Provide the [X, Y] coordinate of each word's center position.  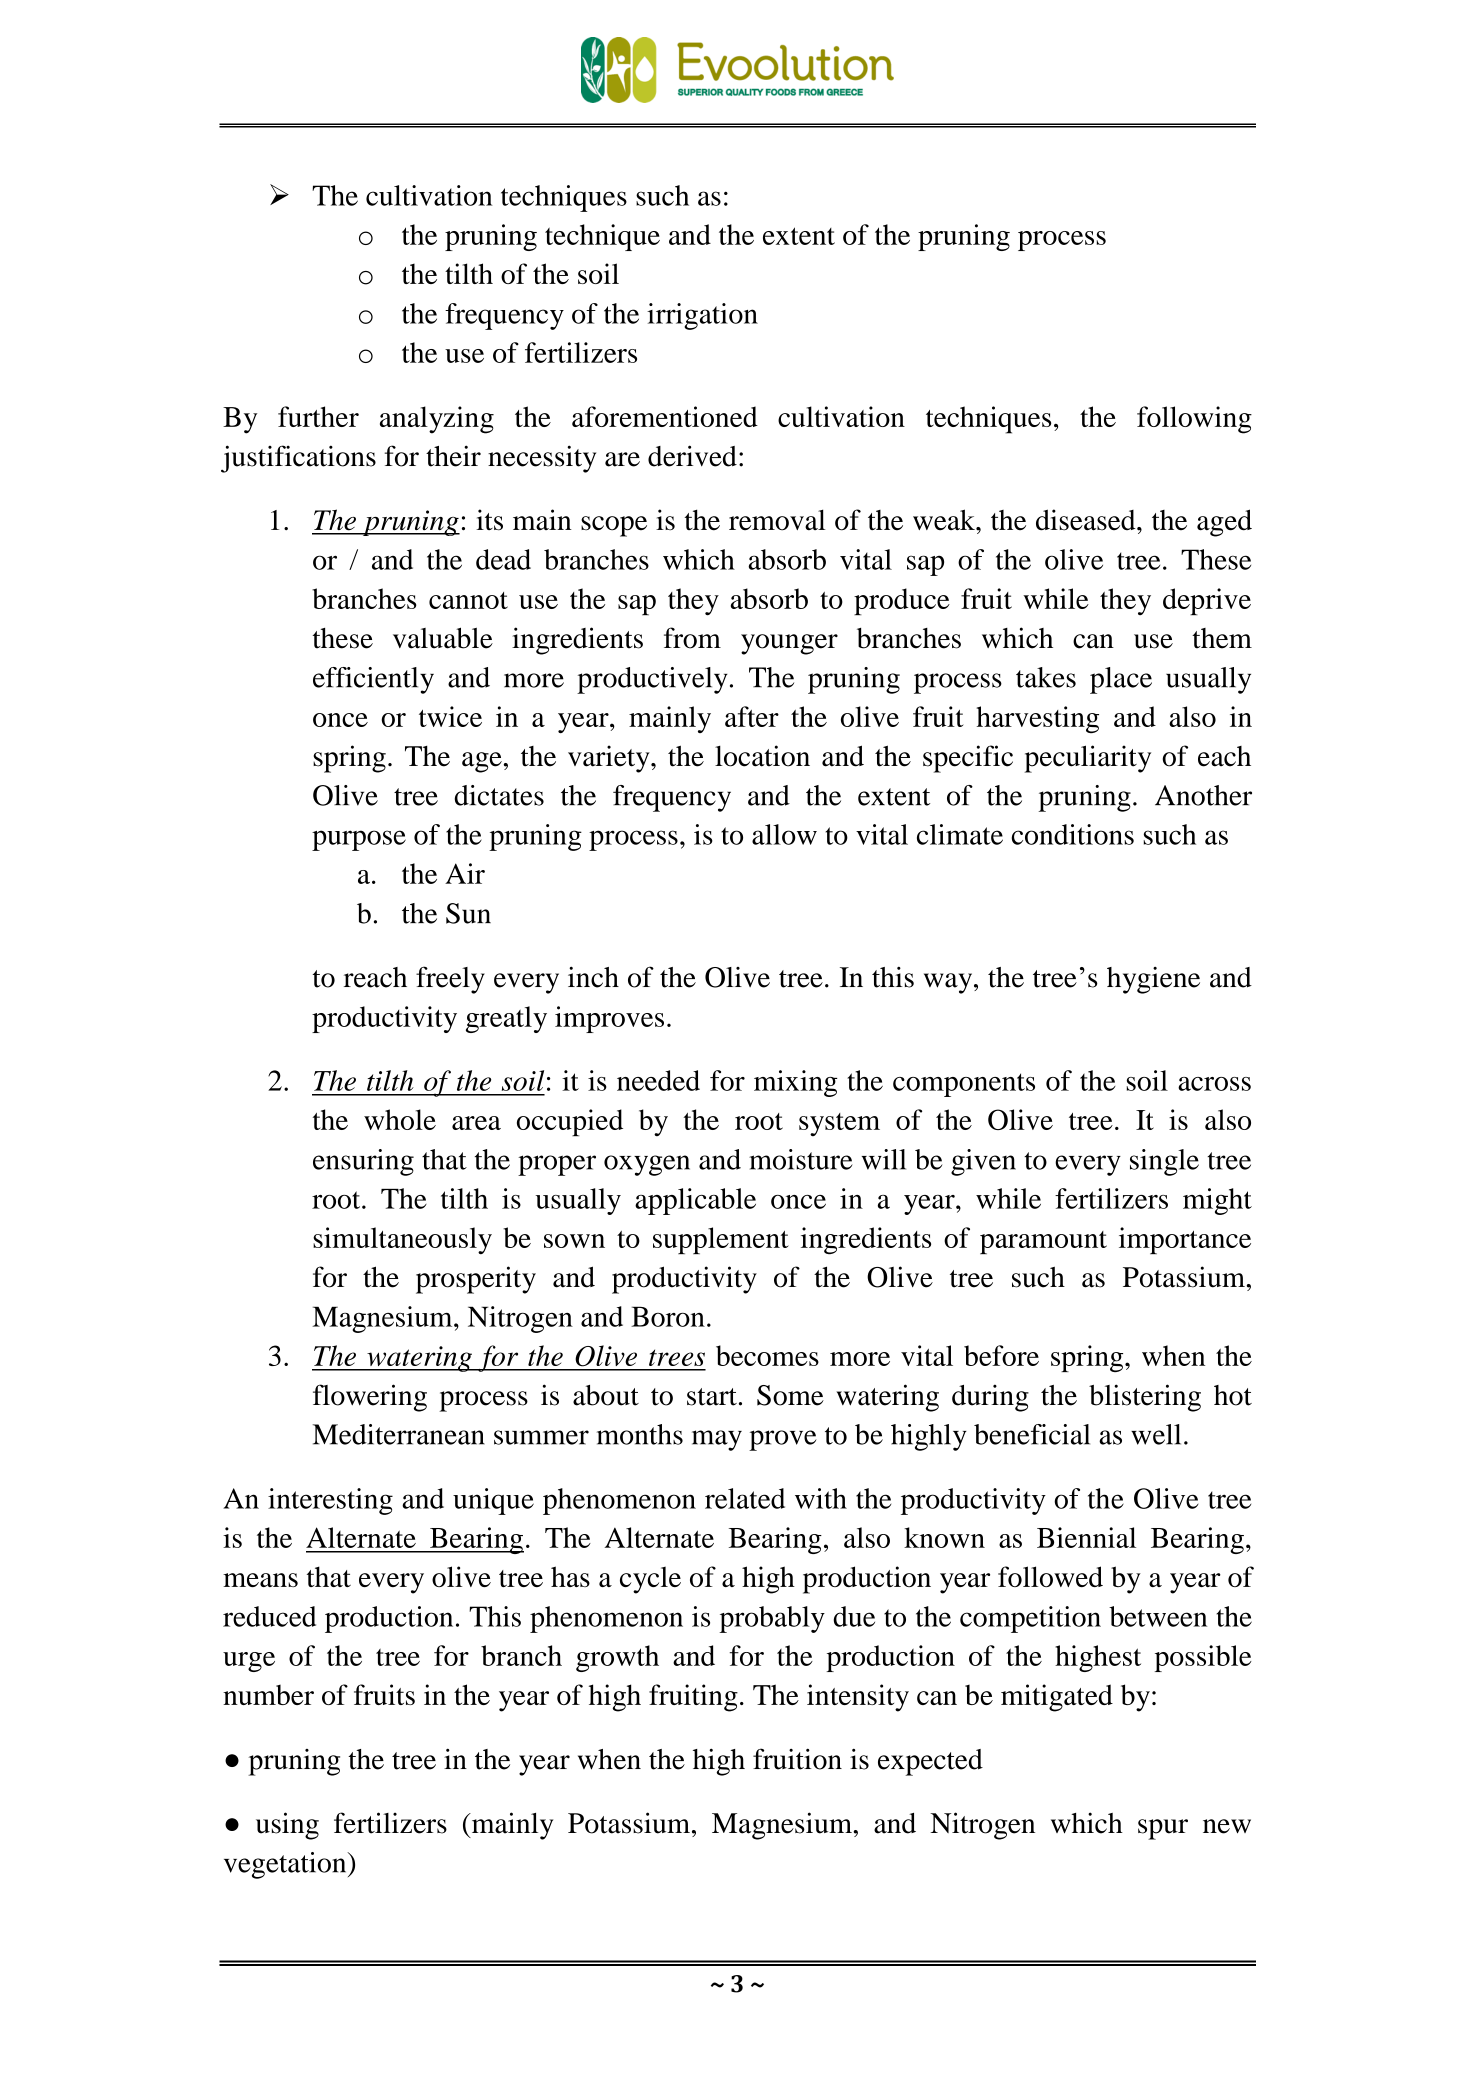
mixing [796, 1083]
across [1214, 1084]
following [1194, 420]
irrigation [702, 316]
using [287, 1826]
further [318, 416]
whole [400, 1119]
